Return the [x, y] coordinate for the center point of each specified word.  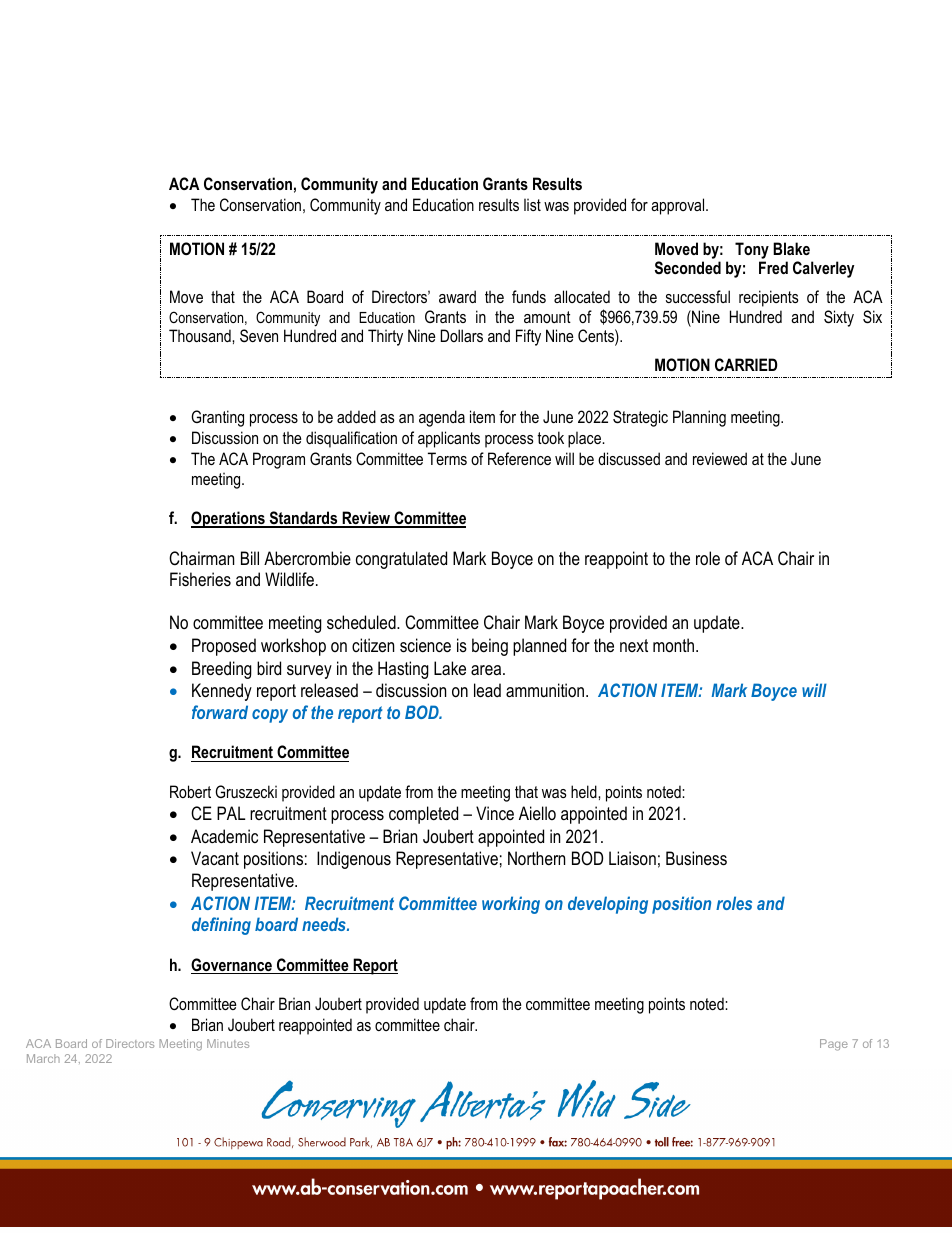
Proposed [224, 647]
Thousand [201, 335]
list [532, 204]
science [425, 645]
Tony [752, 250]
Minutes [228, 1043]
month [673, 645]
